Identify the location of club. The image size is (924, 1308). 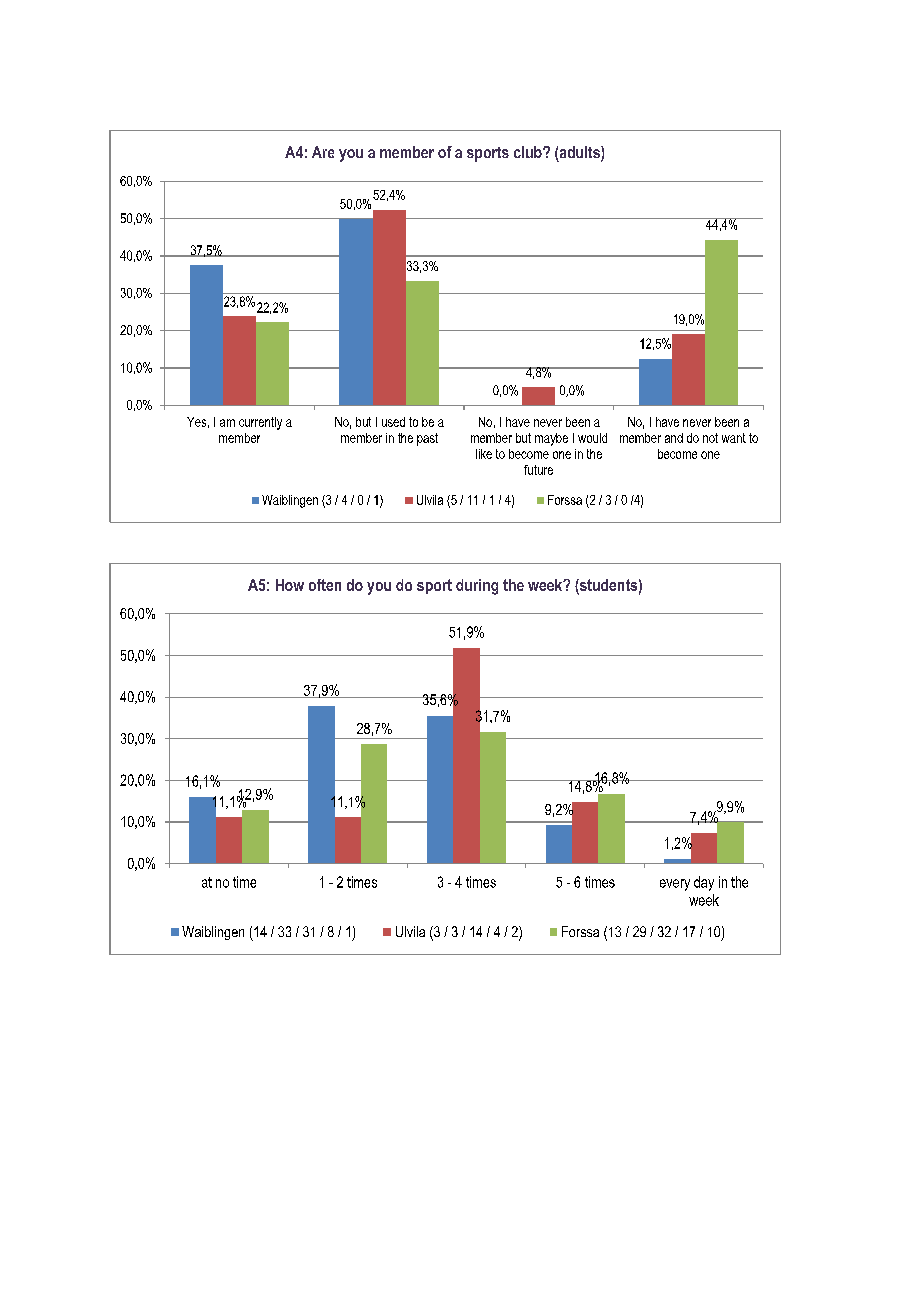
(529, 152).
